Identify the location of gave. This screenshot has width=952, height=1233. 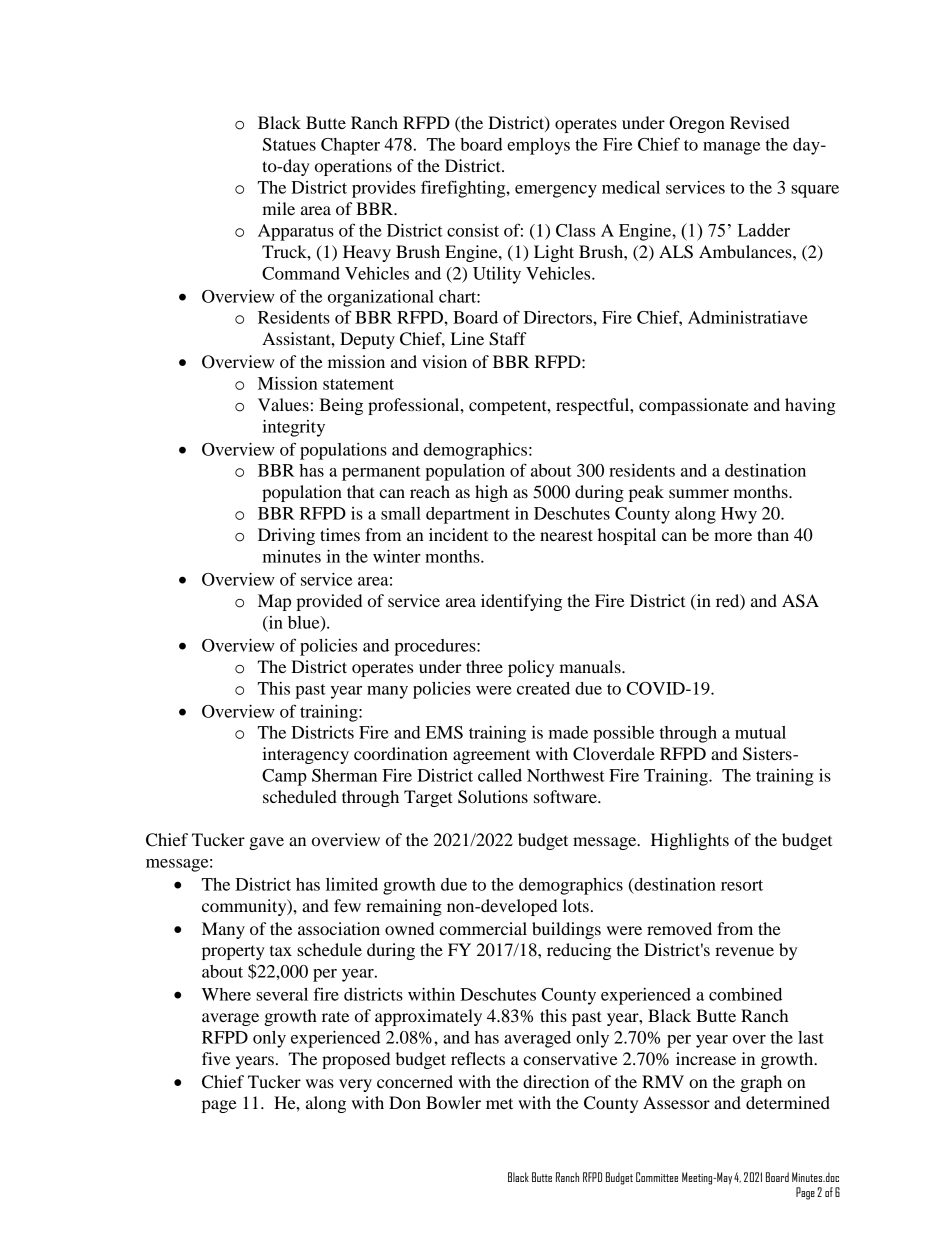
(266, 843).
